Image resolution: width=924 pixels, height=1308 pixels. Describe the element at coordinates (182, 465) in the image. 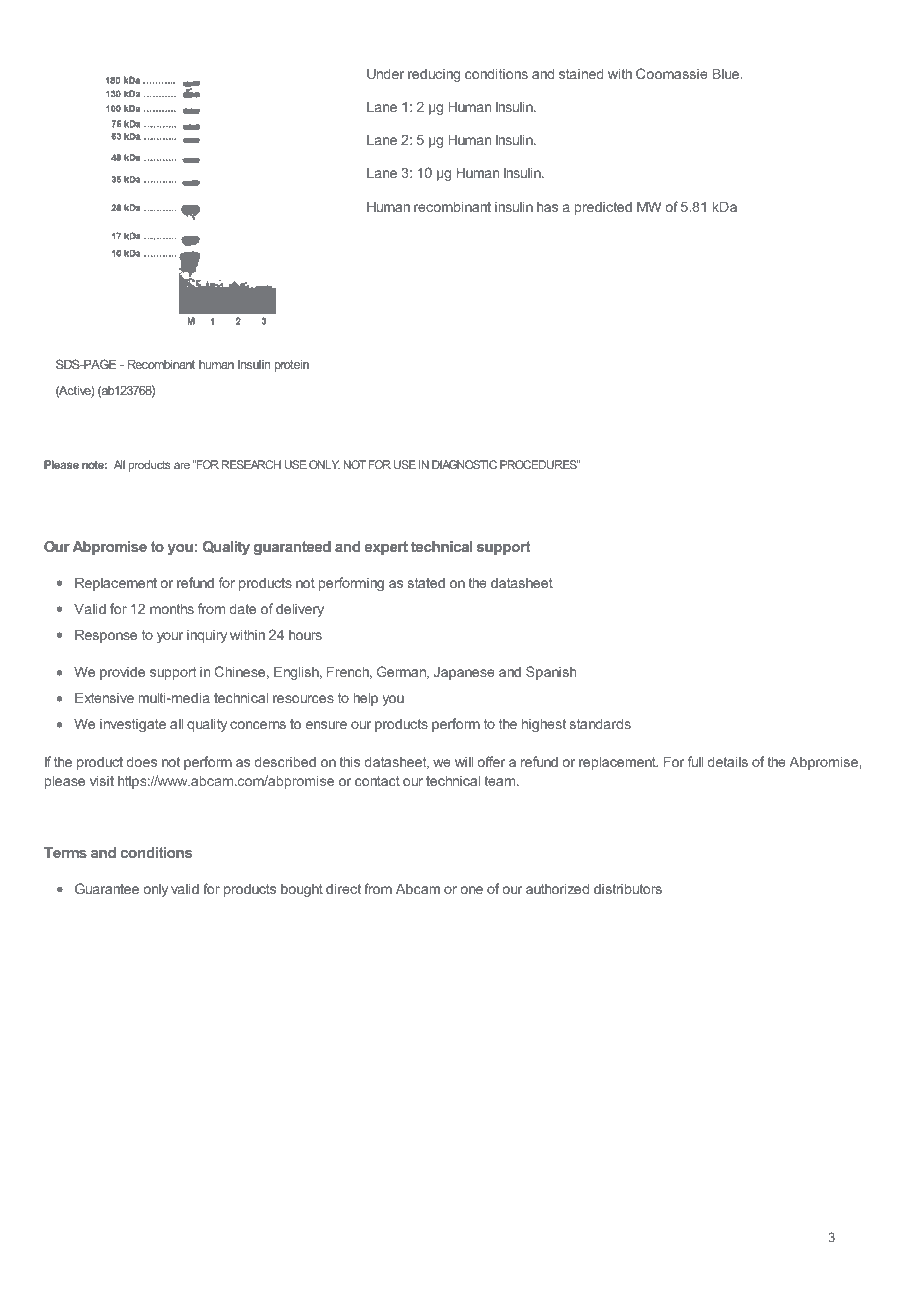

I see `are` at that location.
